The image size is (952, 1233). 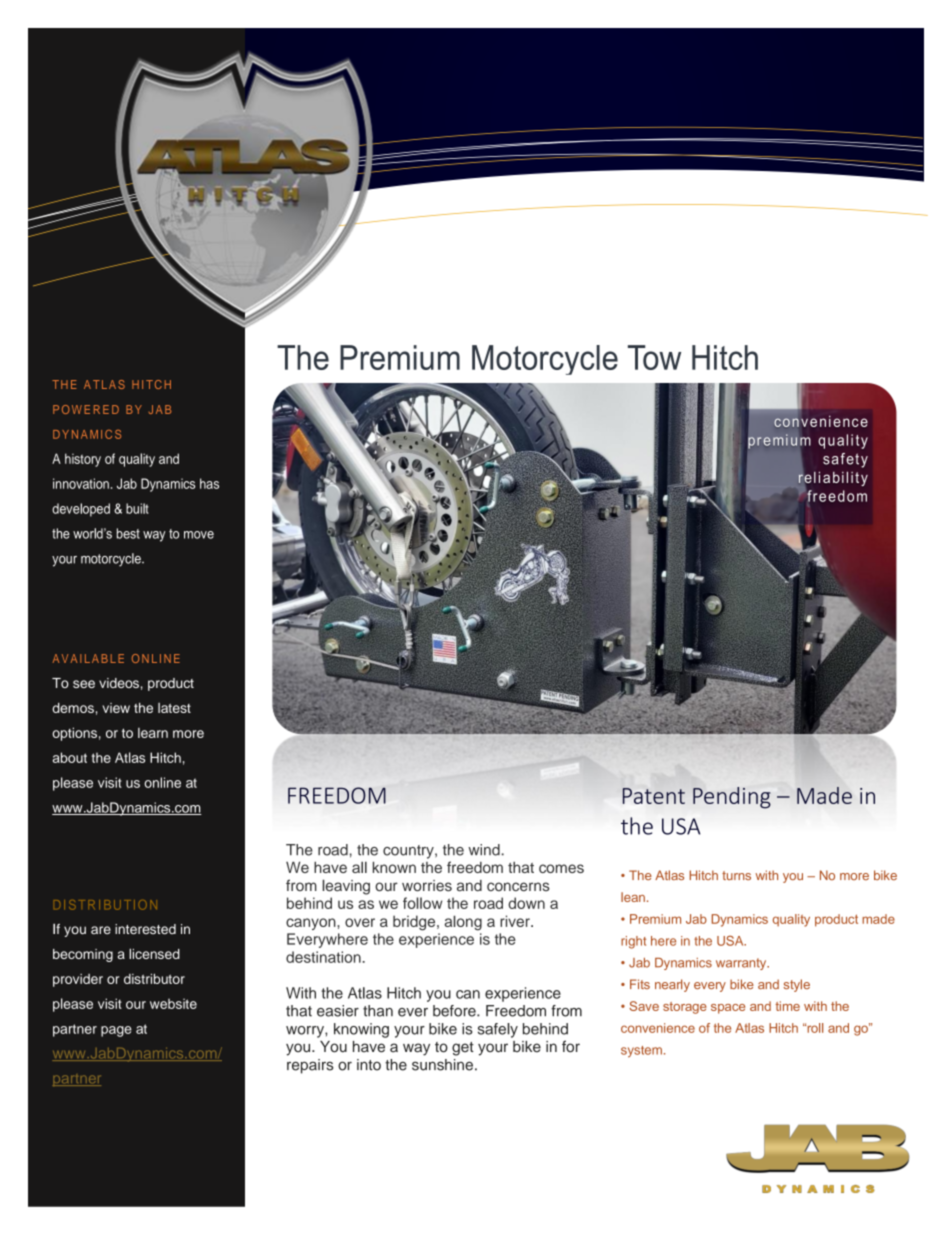 What do you see at coordinates (654, 796) in the screenshot?
I see `Patent` at bounding box center [654, 796].
